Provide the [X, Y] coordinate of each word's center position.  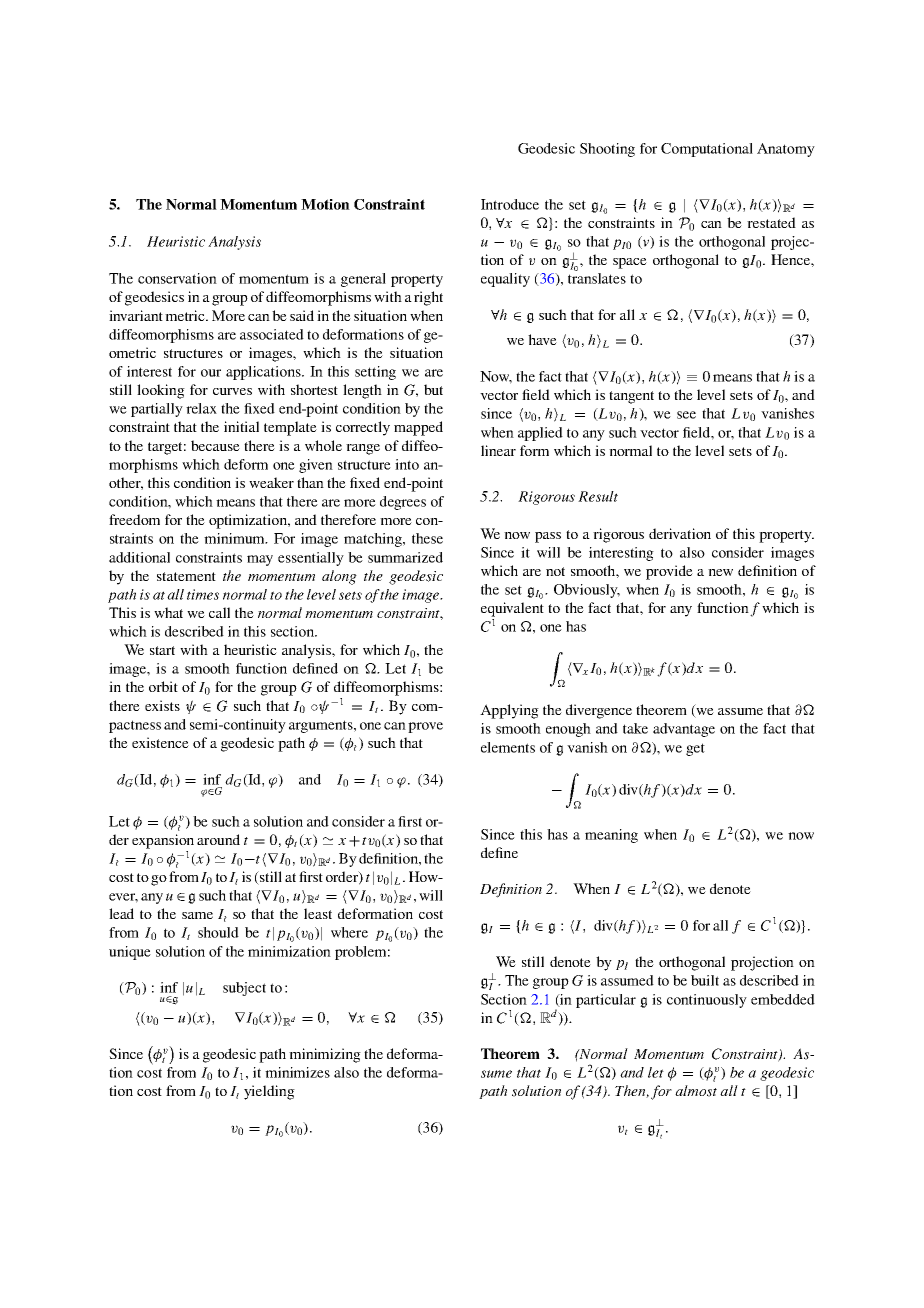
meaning [611, 836]
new [720, 572]
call [219, 612]
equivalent [512, 609]
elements [508, 747]
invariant [136, 315]
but [433, 389]
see [686, 415]
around [218, 839]
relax [201, 408]
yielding [269, 1092]
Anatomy [786, 150]
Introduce [510, 204]
